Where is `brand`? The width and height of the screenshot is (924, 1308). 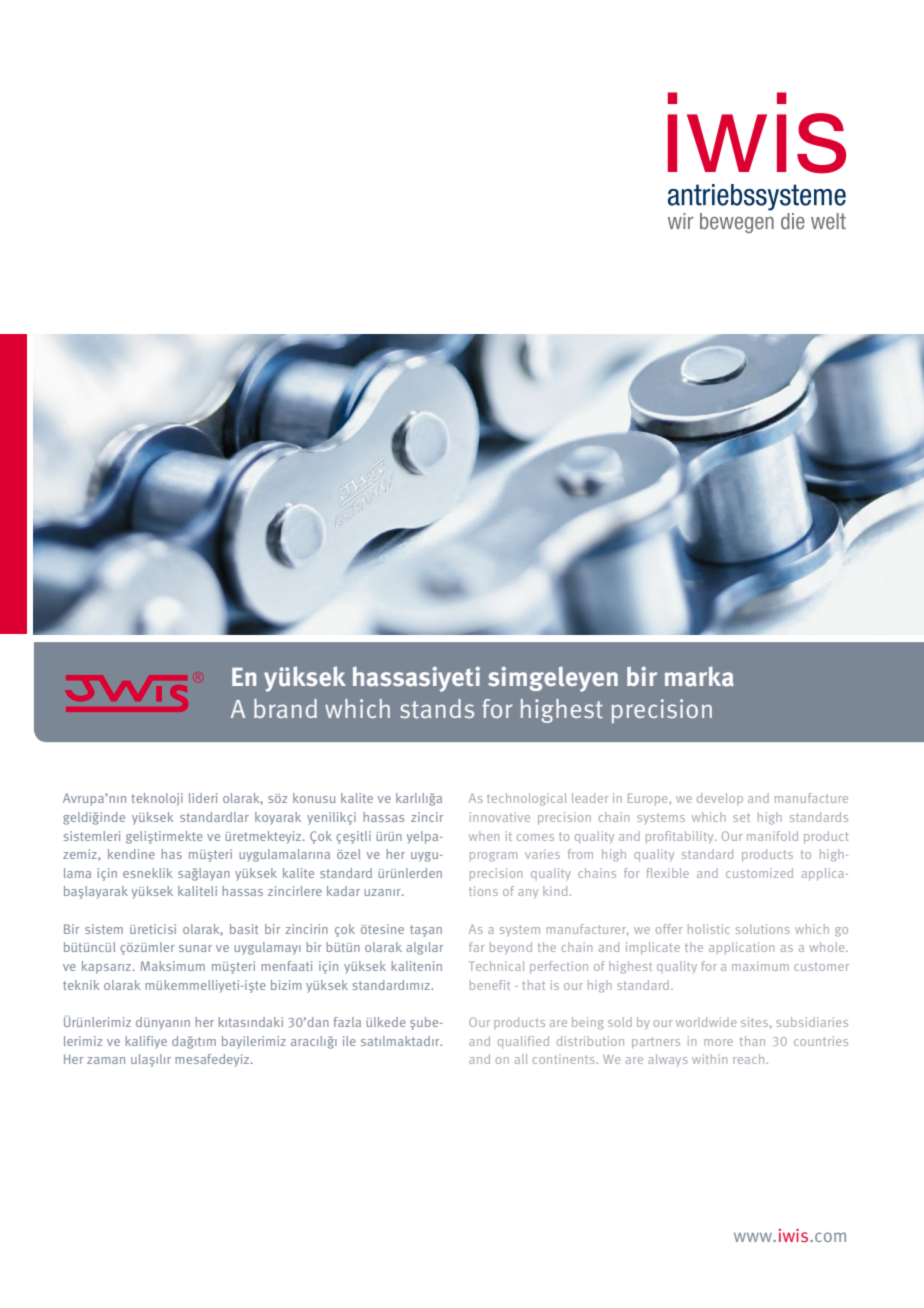
brand is located at coordinates (285, 708).
